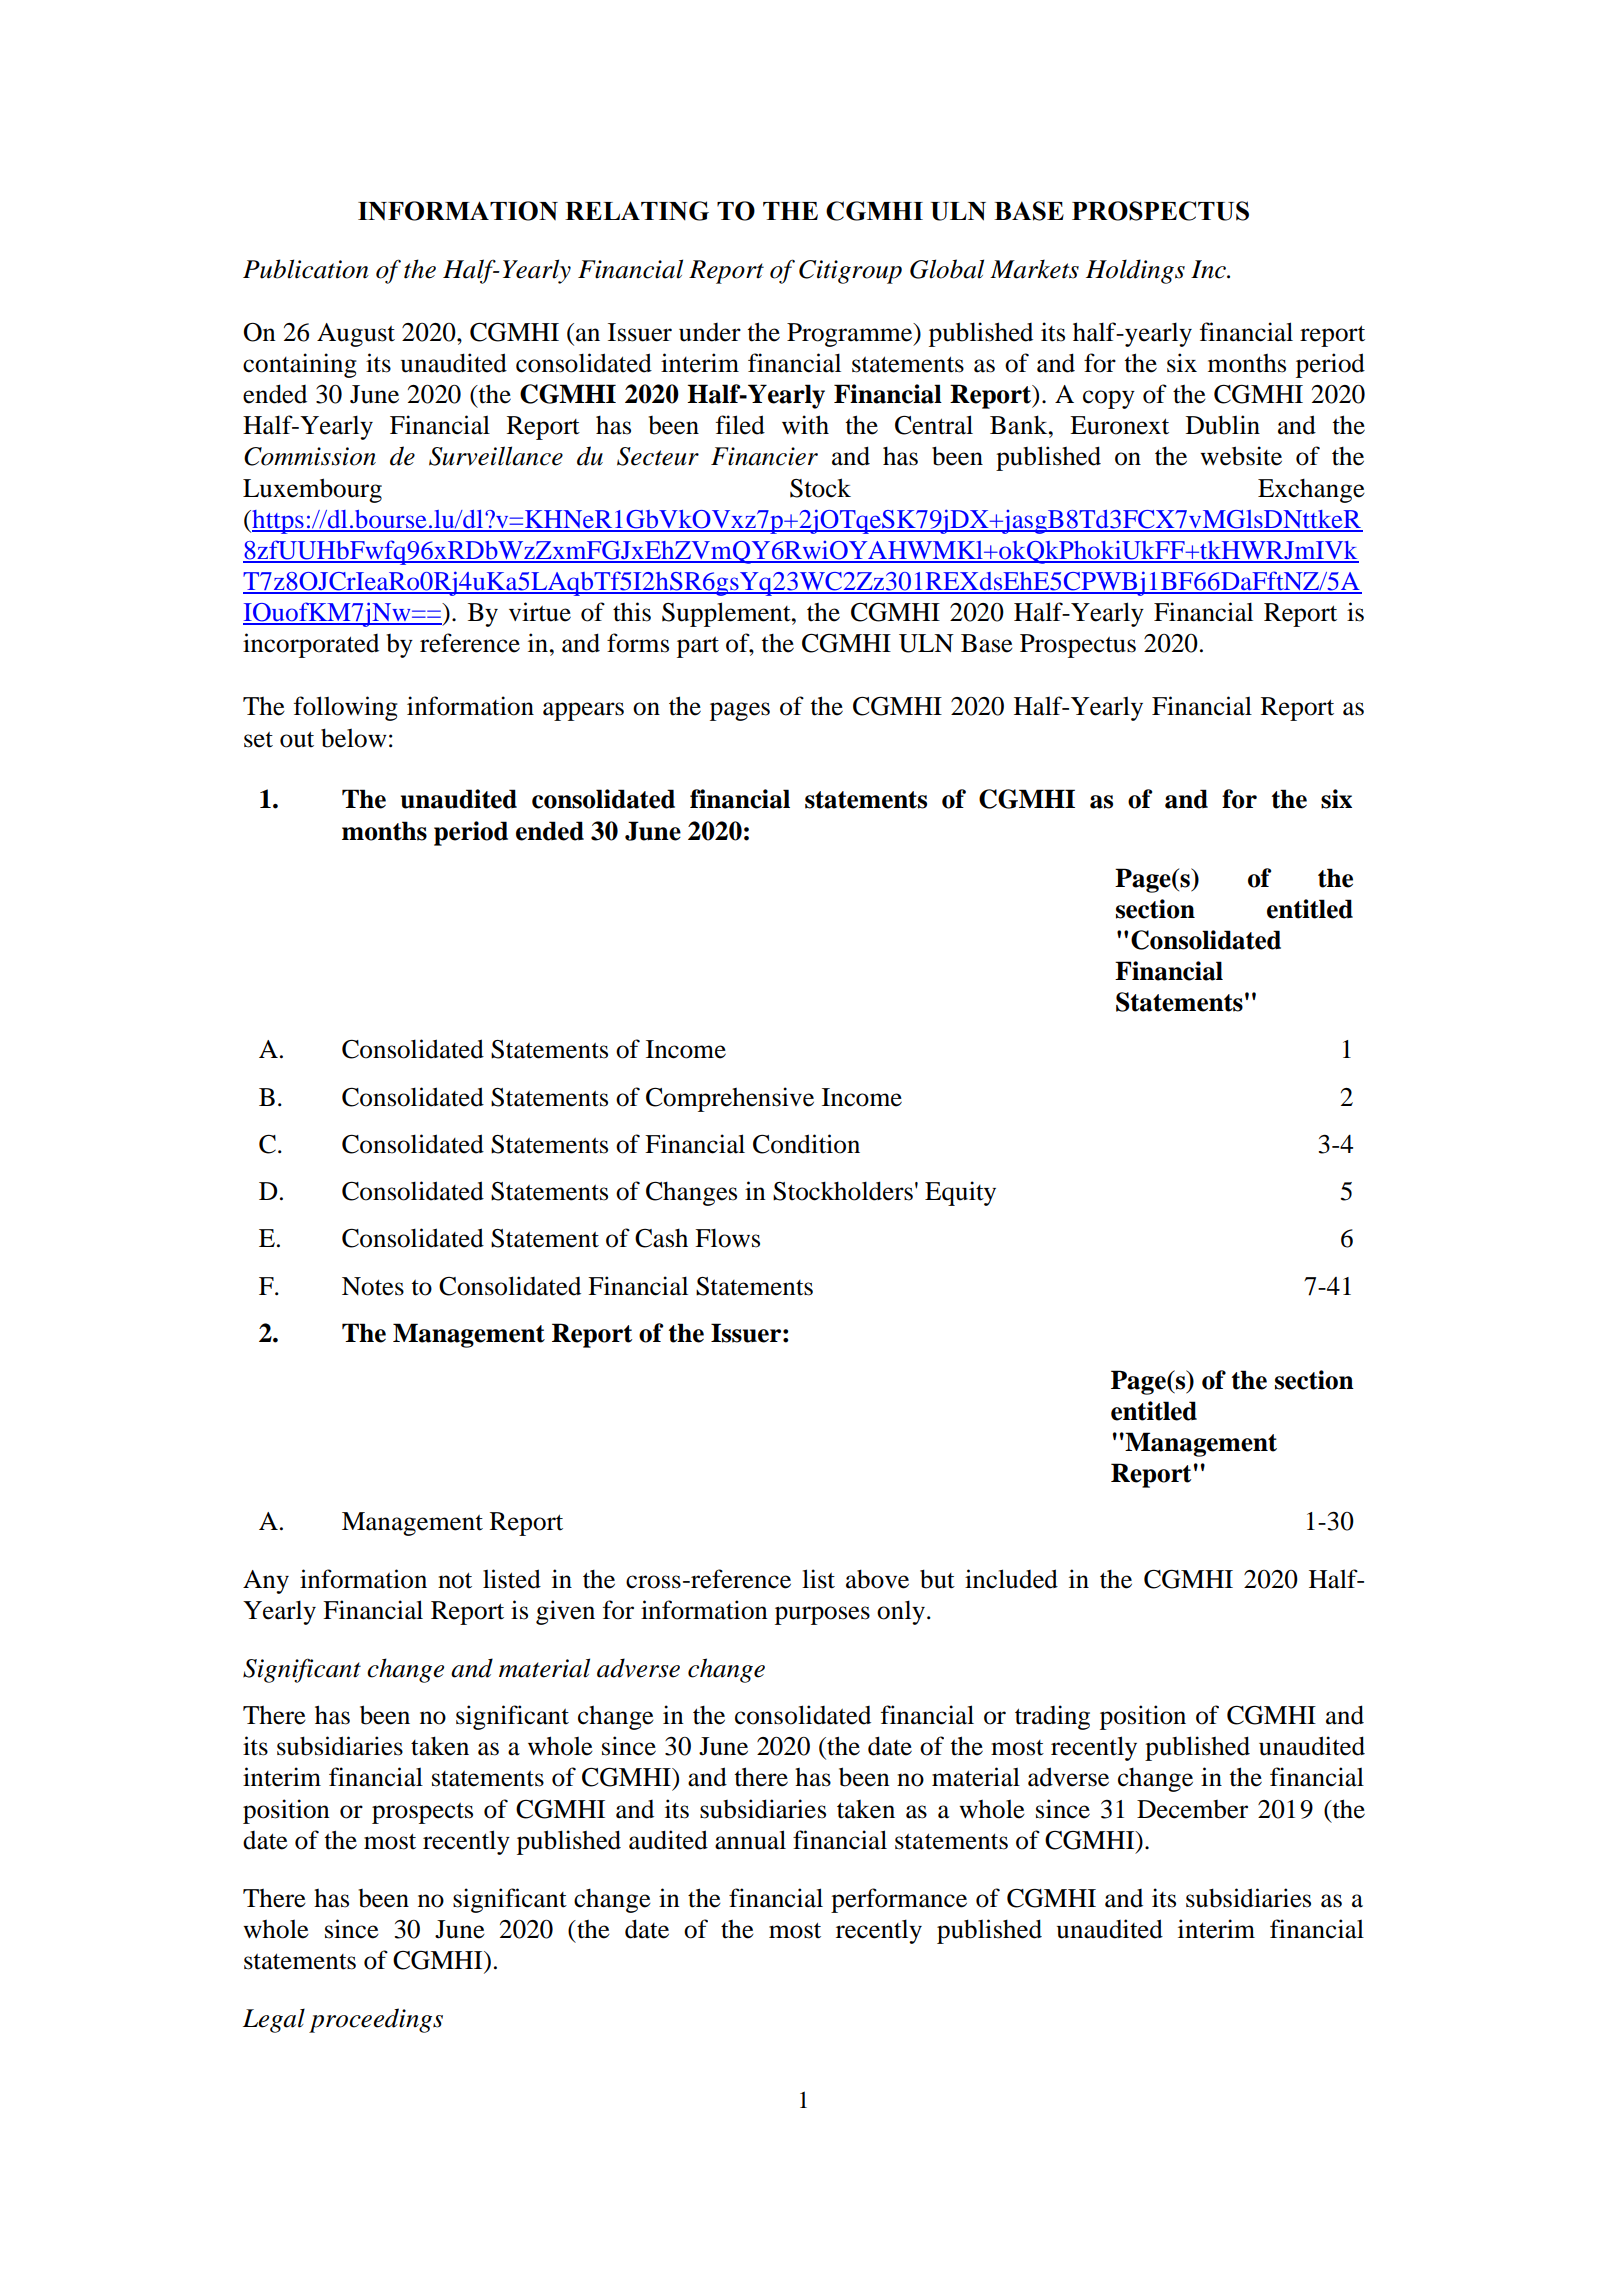  I want to click on Holdings, so click(1135, 271).
